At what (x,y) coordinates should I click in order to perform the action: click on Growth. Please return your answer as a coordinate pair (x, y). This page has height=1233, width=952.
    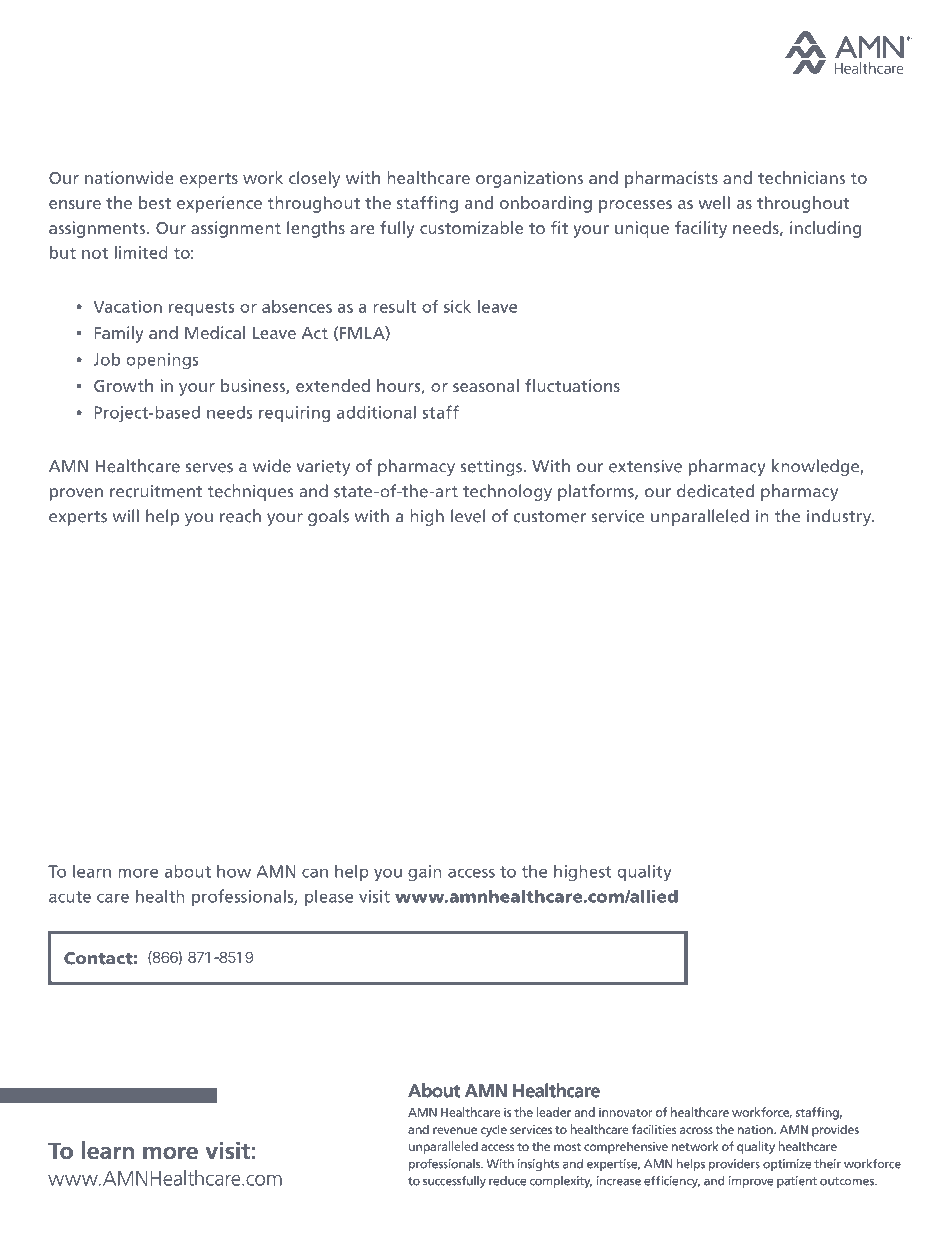
    Looking at the image, I should click on (123, 385).
